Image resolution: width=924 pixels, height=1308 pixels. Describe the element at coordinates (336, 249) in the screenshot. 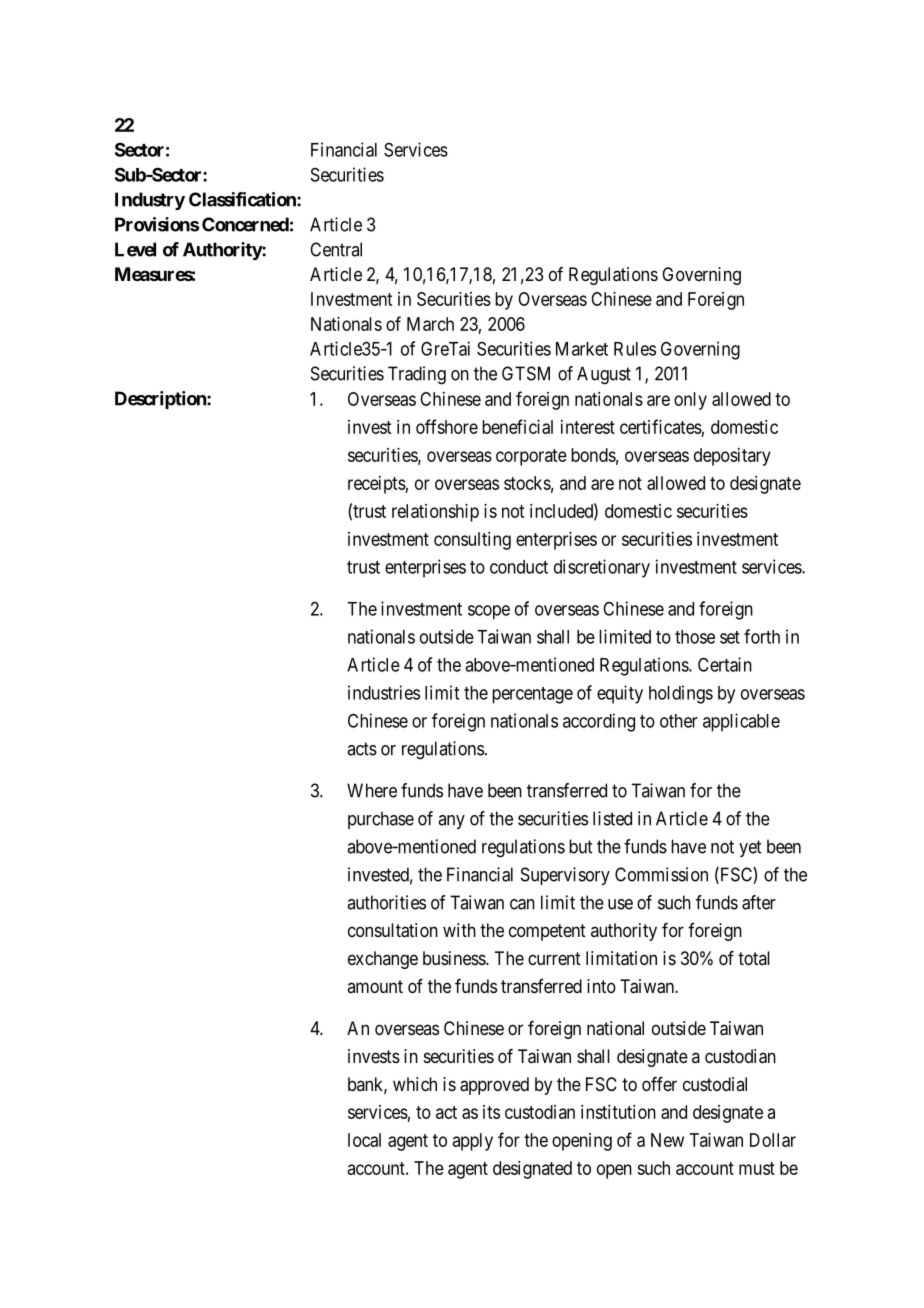

I see `Central` at that location.
